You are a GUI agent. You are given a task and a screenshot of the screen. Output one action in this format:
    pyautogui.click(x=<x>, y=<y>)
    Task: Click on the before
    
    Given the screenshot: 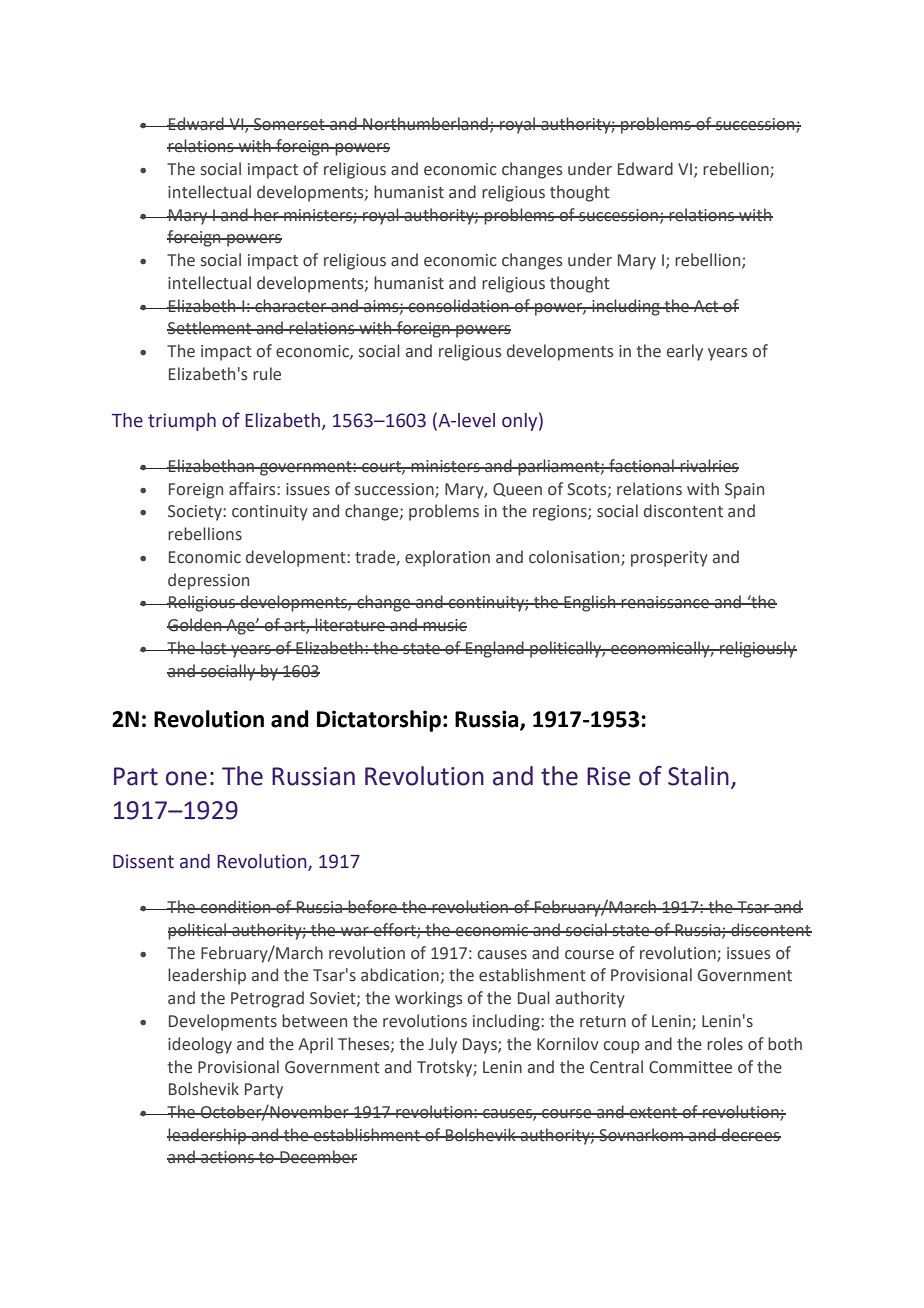 What is the action you would take?
    pyautogui.click(x=372, y=907)
